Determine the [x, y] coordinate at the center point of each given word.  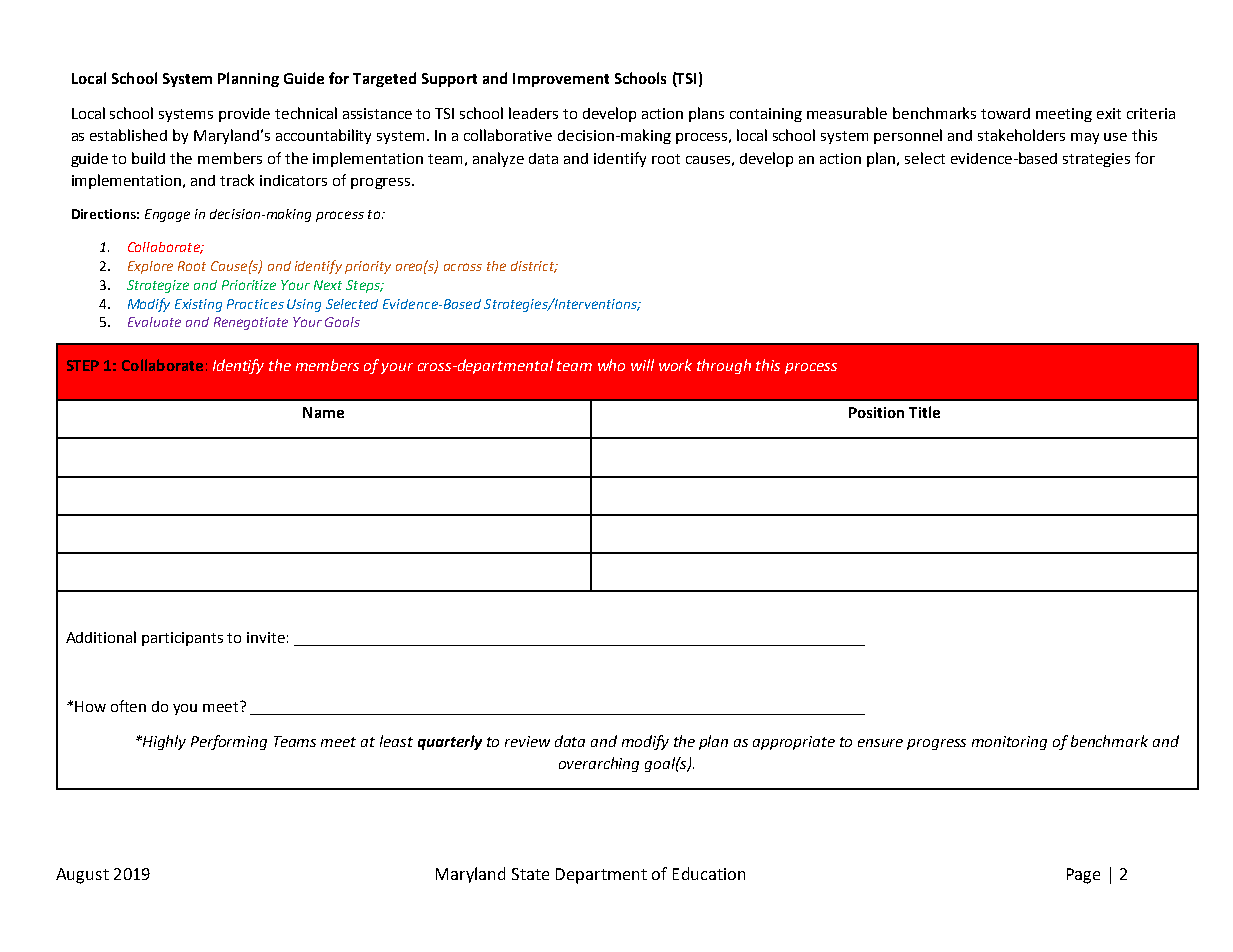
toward [1005, 113]
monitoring [1009, 743]
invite [266, 637]
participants [182, 639]
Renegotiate [251, 323]
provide [244, 115]
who [611, 365]
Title [924, 412]
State [530, 874]
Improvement [561, 80]
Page [1083, 876]
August [82, 876]
